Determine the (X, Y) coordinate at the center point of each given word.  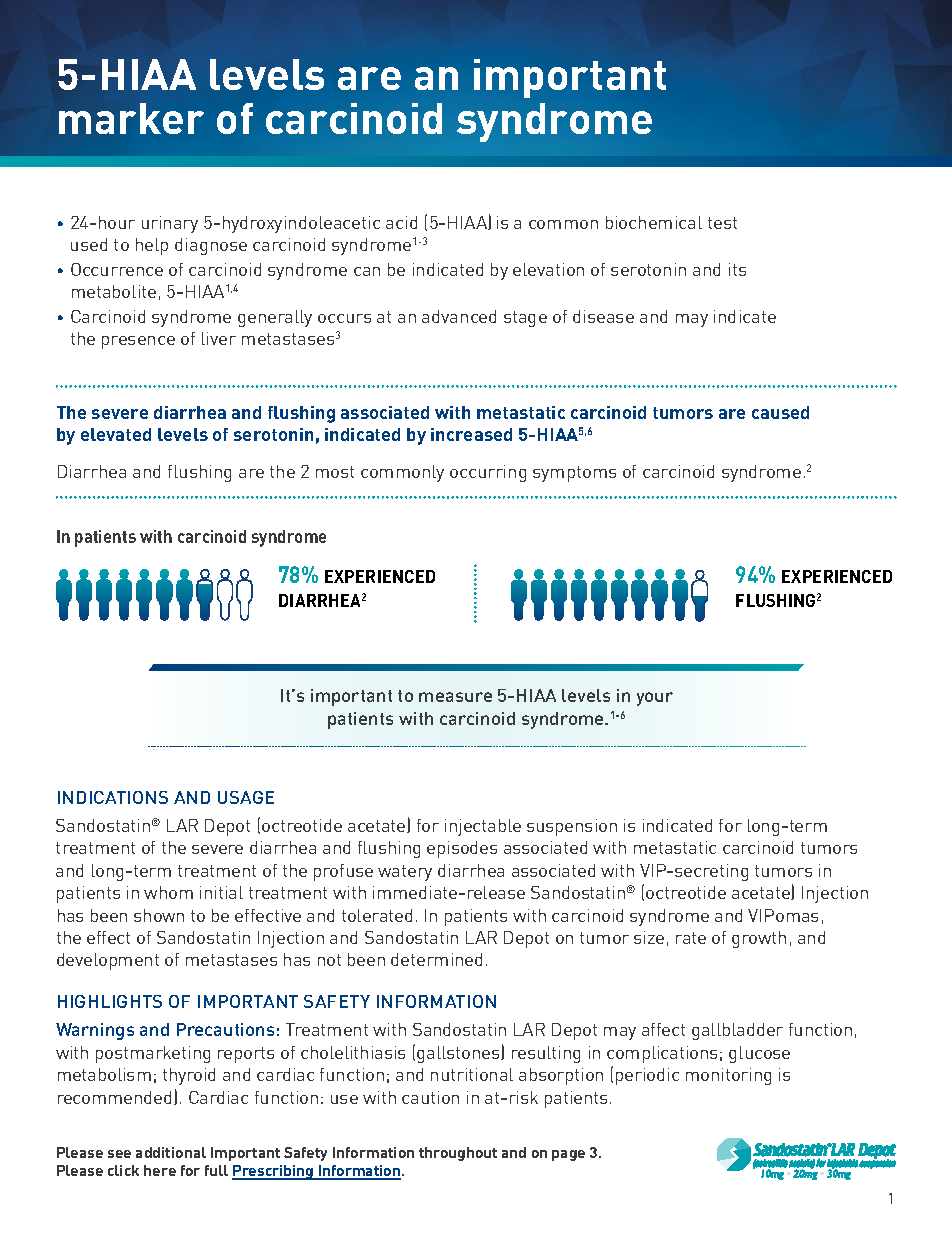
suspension (572, 827)
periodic (647, 1076)
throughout (458, 1154)
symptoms (574, 474)
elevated (116, 434)
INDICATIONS (113, 797)
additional (171, 1152)
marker (131, 118)
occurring (488, 473)
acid (401, 222)
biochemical (654, 222)
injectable (483, 827)
